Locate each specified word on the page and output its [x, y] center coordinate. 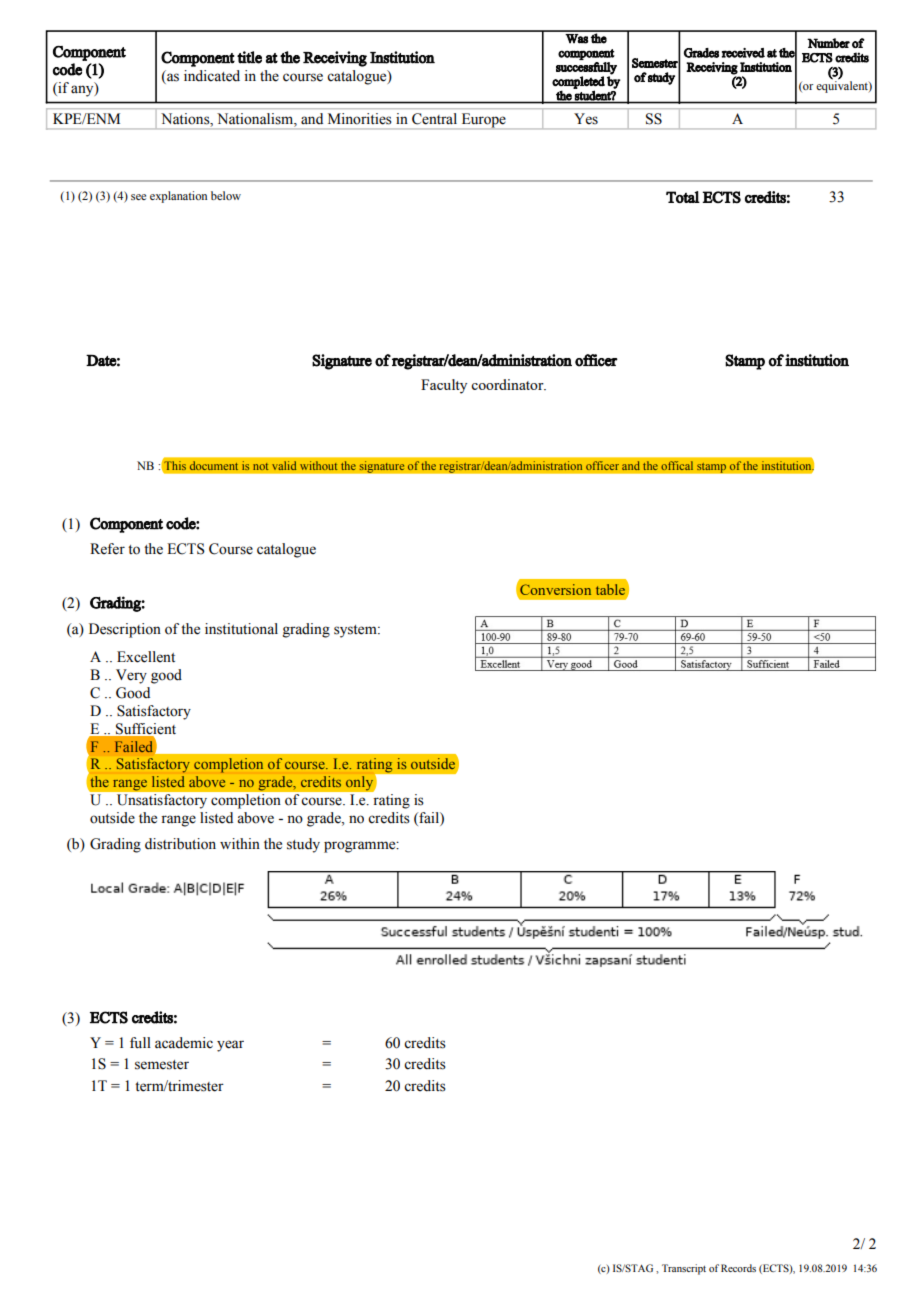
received [743, 53]
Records [738, 1268]
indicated [212, 76]
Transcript [684, 1269]
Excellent [146, 657]
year [230, 1046]
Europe [483, 121]
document [214, 466]
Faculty [444, 386]
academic [184, 1043]
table [612, 591]
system [356, 631]
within [240, 843]
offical [677, 466]
